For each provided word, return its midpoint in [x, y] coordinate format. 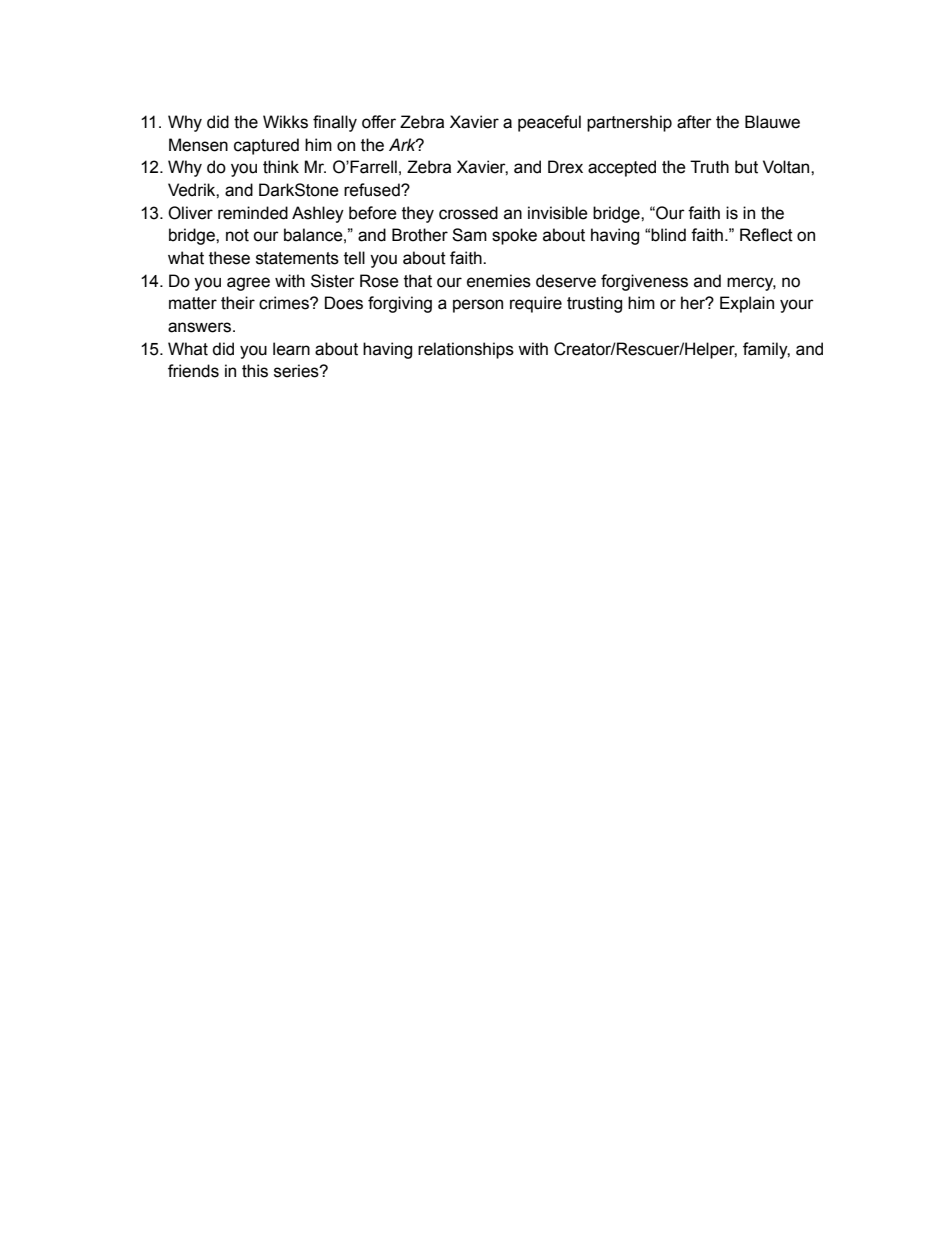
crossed [468, 213]
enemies [499, 281]
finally [335, 123]
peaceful [549, 123]
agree [248, 284]
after [694, 122]
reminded [253, 213]
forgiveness [644, 282]
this [255, 371]
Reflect [766, 235]
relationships [466, 350]
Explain [747, 304]
